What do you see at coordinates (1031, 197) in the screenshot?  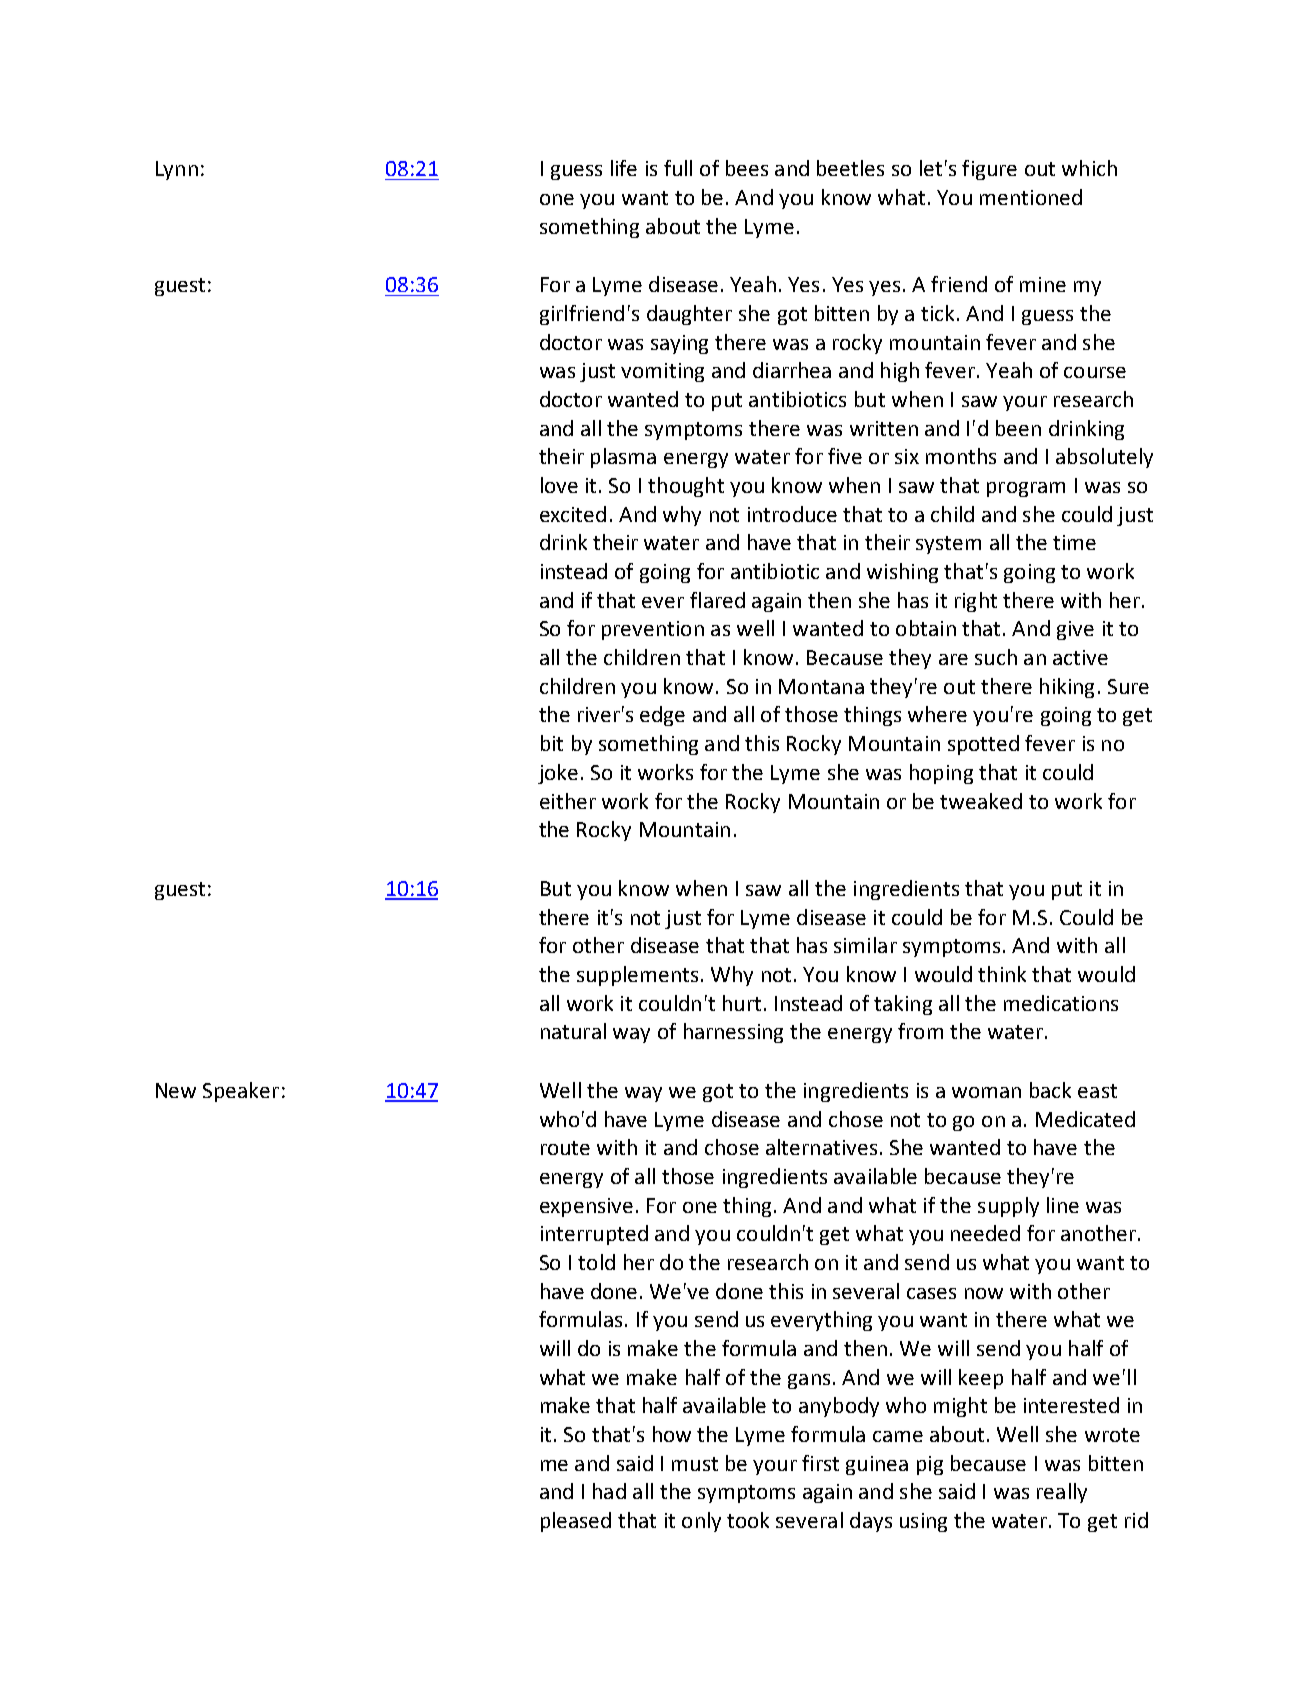 I see `mentioned` at bounding box center [1031, 197].
